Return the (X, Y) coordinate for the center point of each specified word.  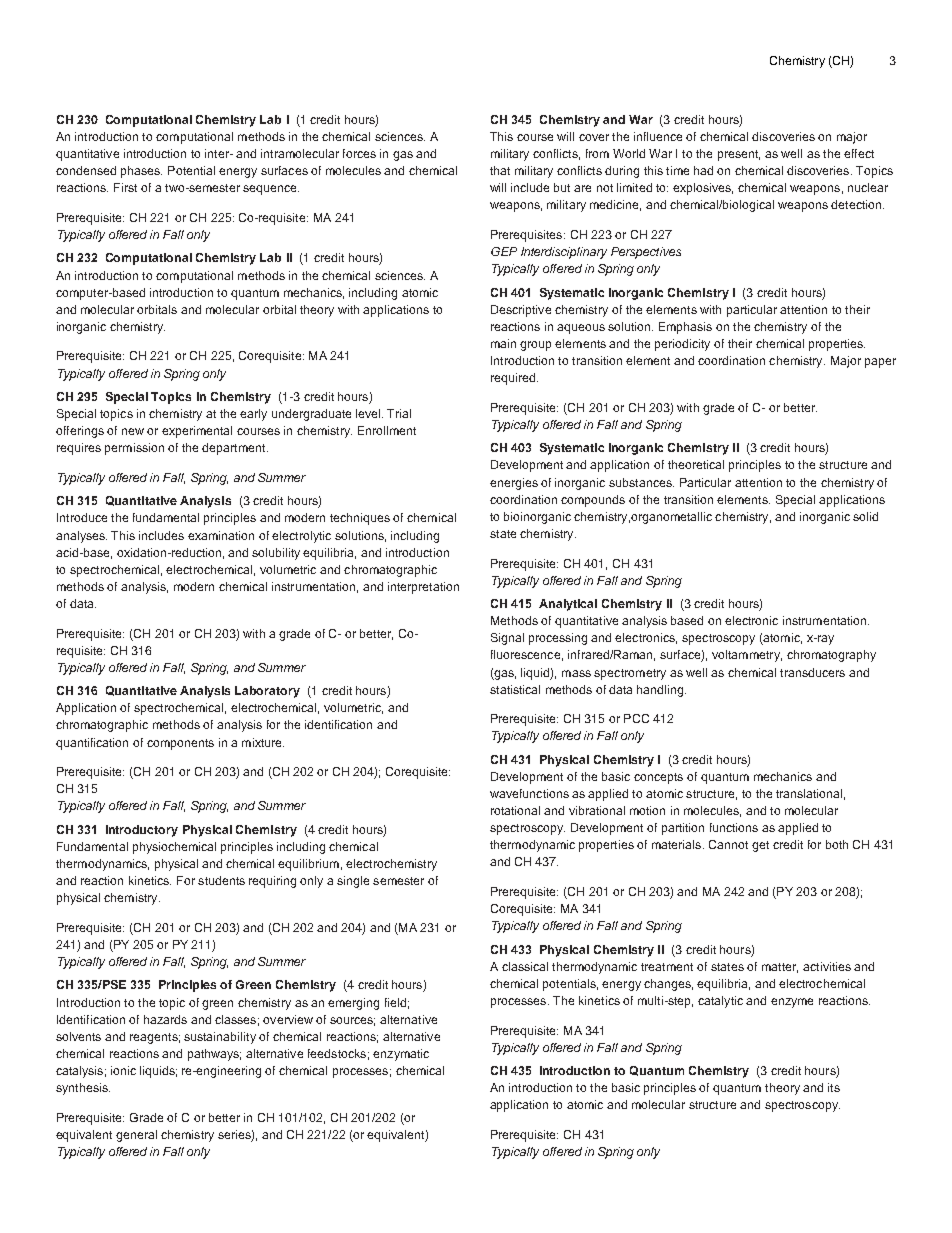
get (760, 846)
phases (141, 172)
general (136, 1136)
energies (514, 484)
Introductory (142, 831)
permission (134, 449)
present (739, 155)
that (500, 170)
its (834, 1087)
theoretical (696, 464)
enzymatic (401, 1055)
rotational (515, 810)
